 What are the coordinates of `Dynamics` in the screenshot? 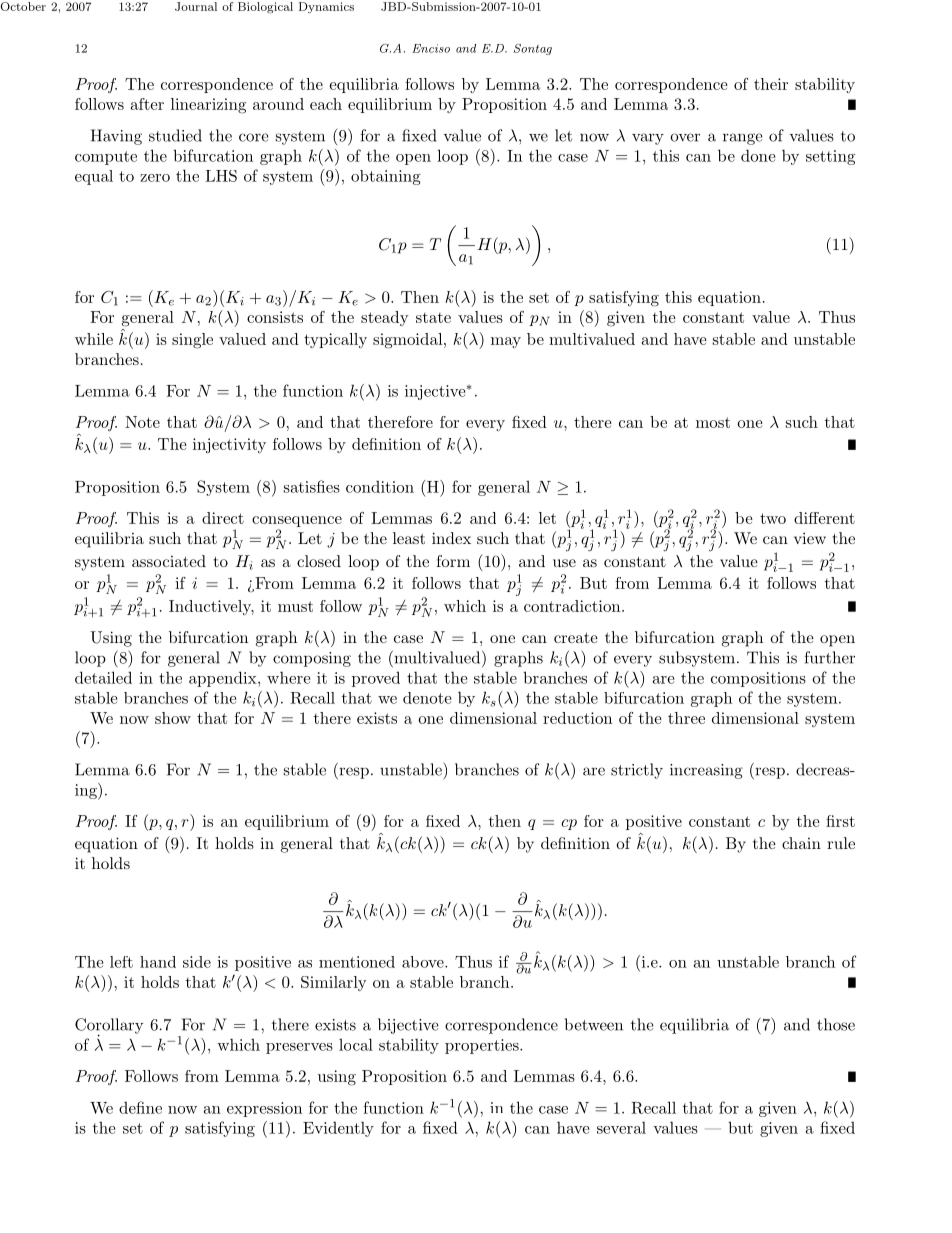 It's located at (326, 8).
